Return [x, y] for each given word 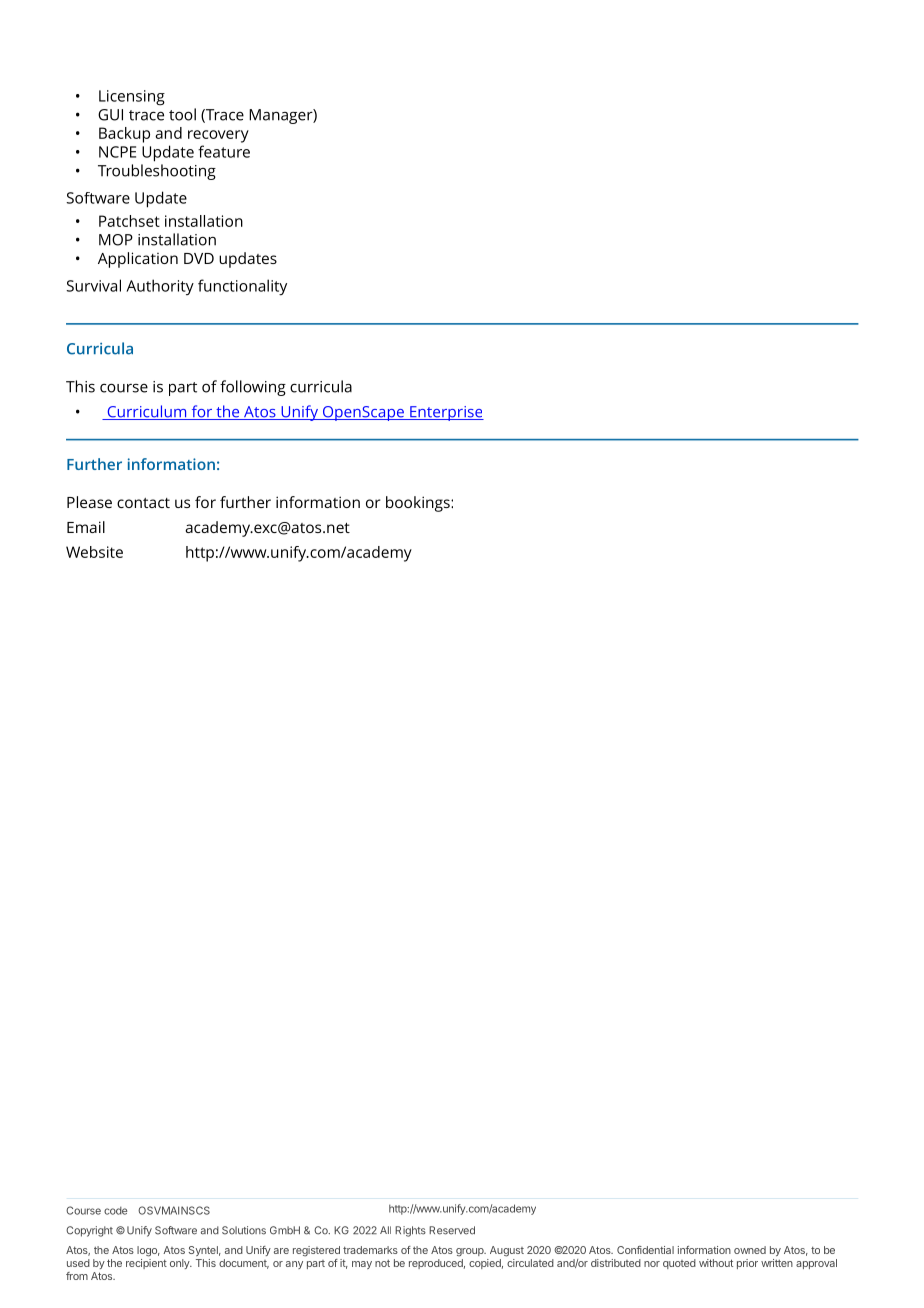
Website [94, 552]
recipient [146, 1264]
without [716, 1263]
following [253, 388]
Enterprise [446, 413]
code [115, 1211]
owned [750, 1250]
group [471, 1252]
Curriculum [147, 412]
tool [182, 114]
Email [86, 527]
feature [224, 151]
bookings [419, 504]
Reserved [452, 1230]
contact [143, 503]
